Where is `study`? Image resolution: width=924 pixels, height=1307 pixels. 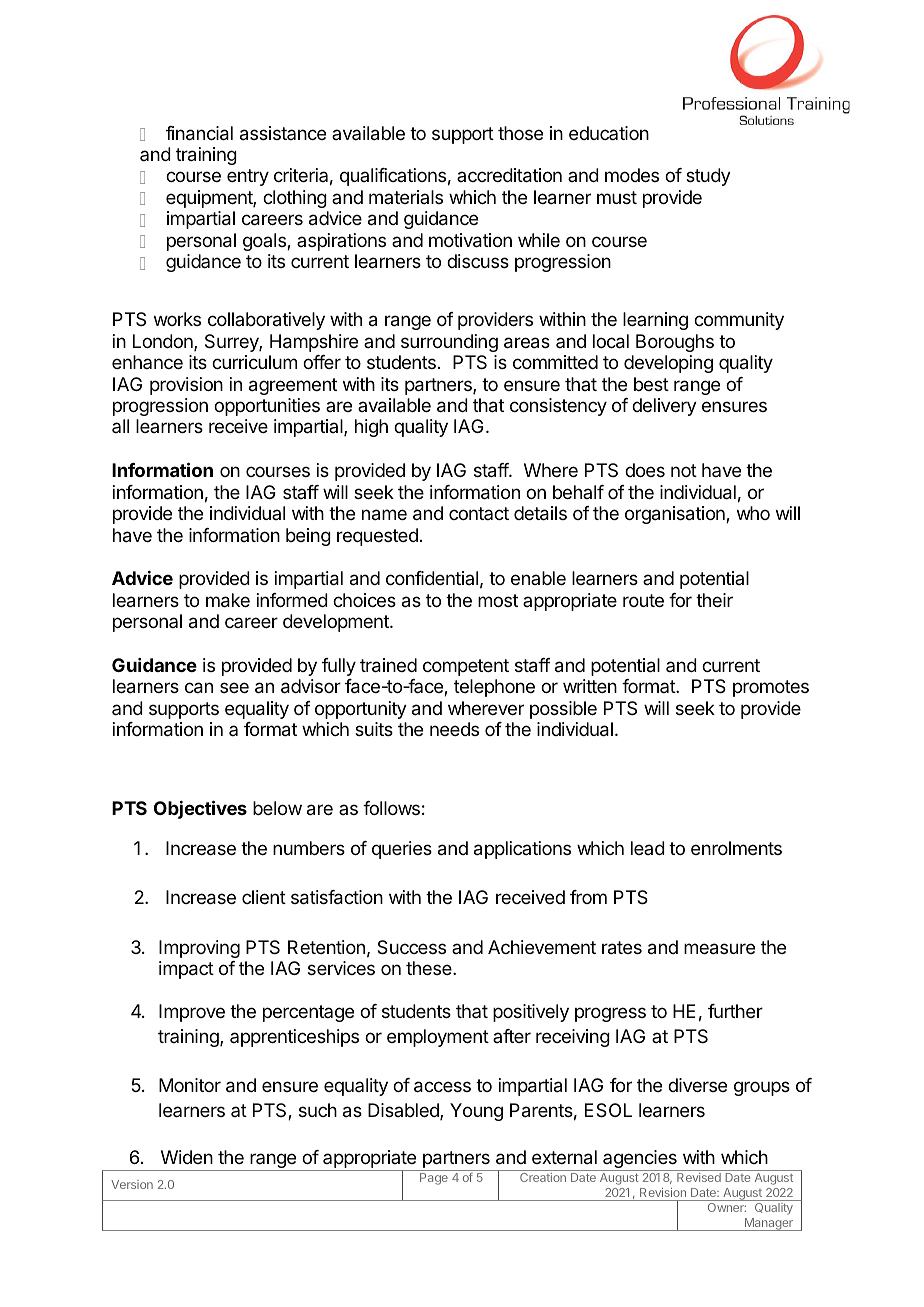 study is located at coordinates (708, 177).
